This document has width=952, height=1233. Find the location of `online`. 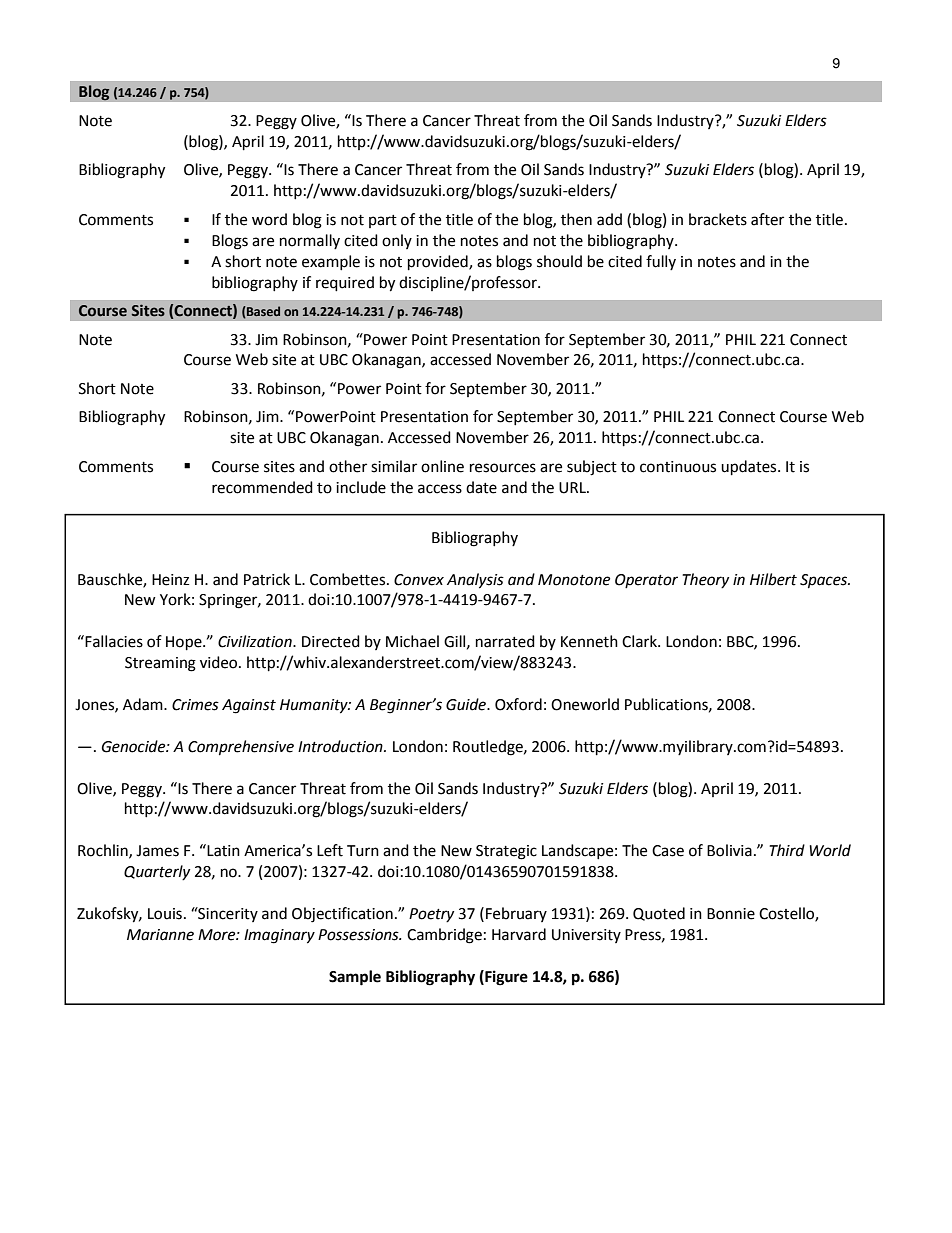

online is located at coordinates (442, 466).
